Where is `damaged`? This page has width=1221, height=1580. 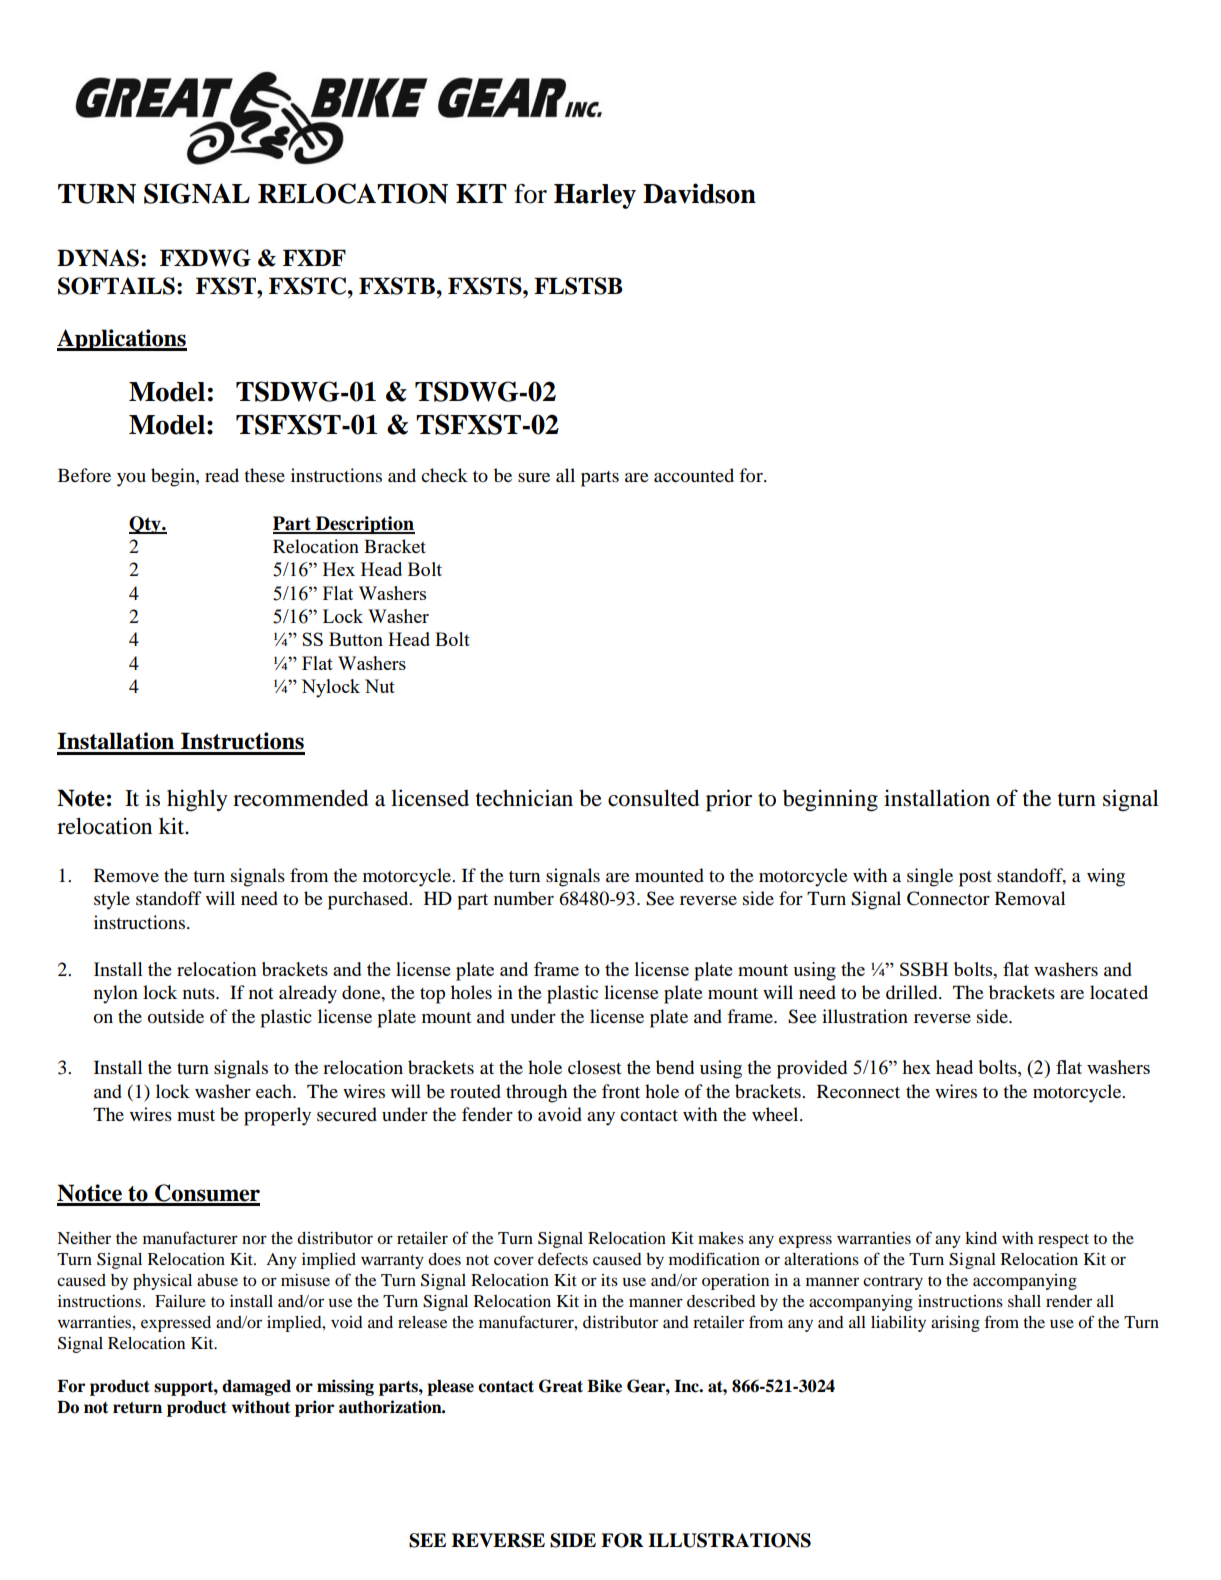 damaged is located at coordinates (256, 1388).
